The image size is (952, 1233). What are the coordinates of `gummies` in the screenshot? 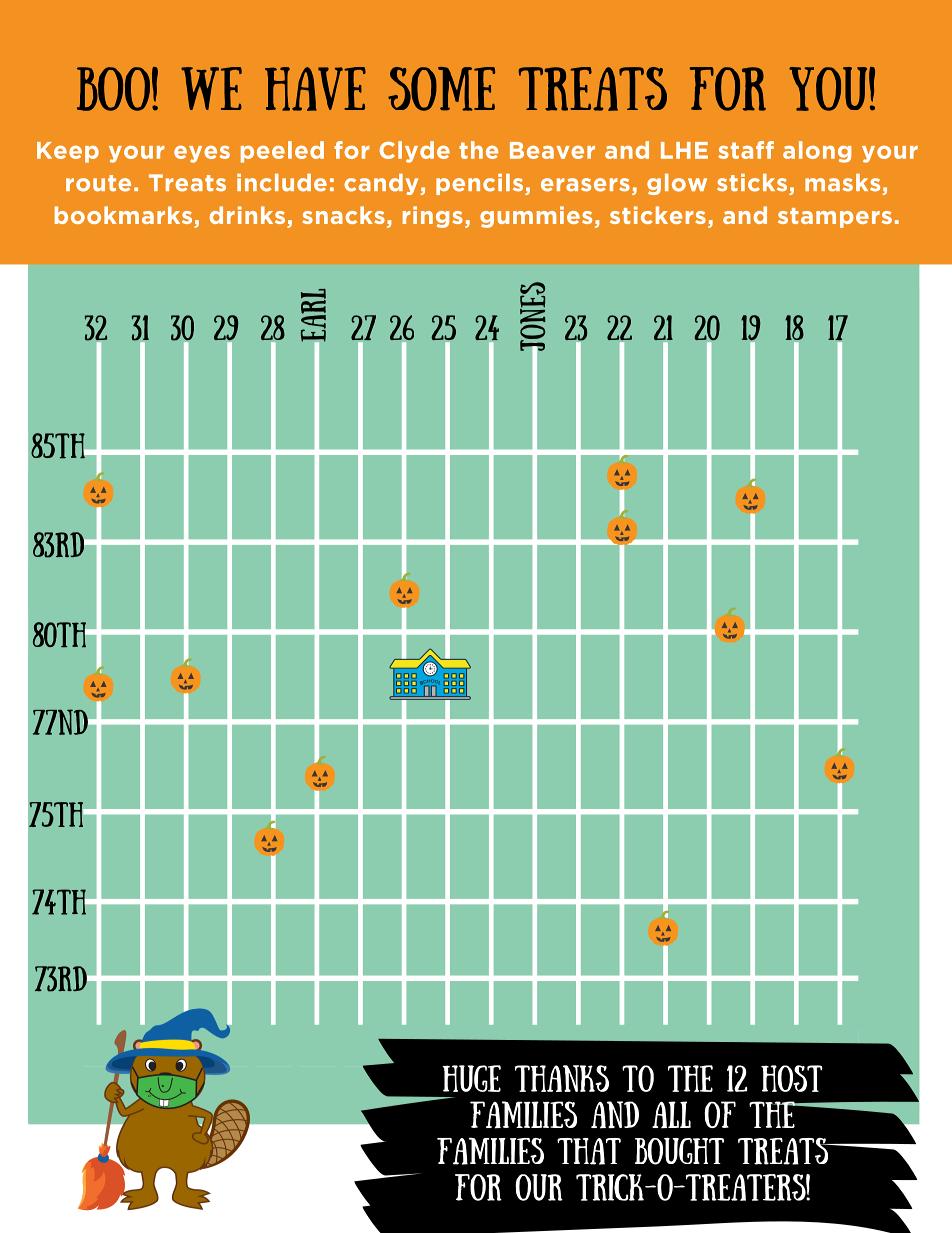 It's located at (536, 217).
